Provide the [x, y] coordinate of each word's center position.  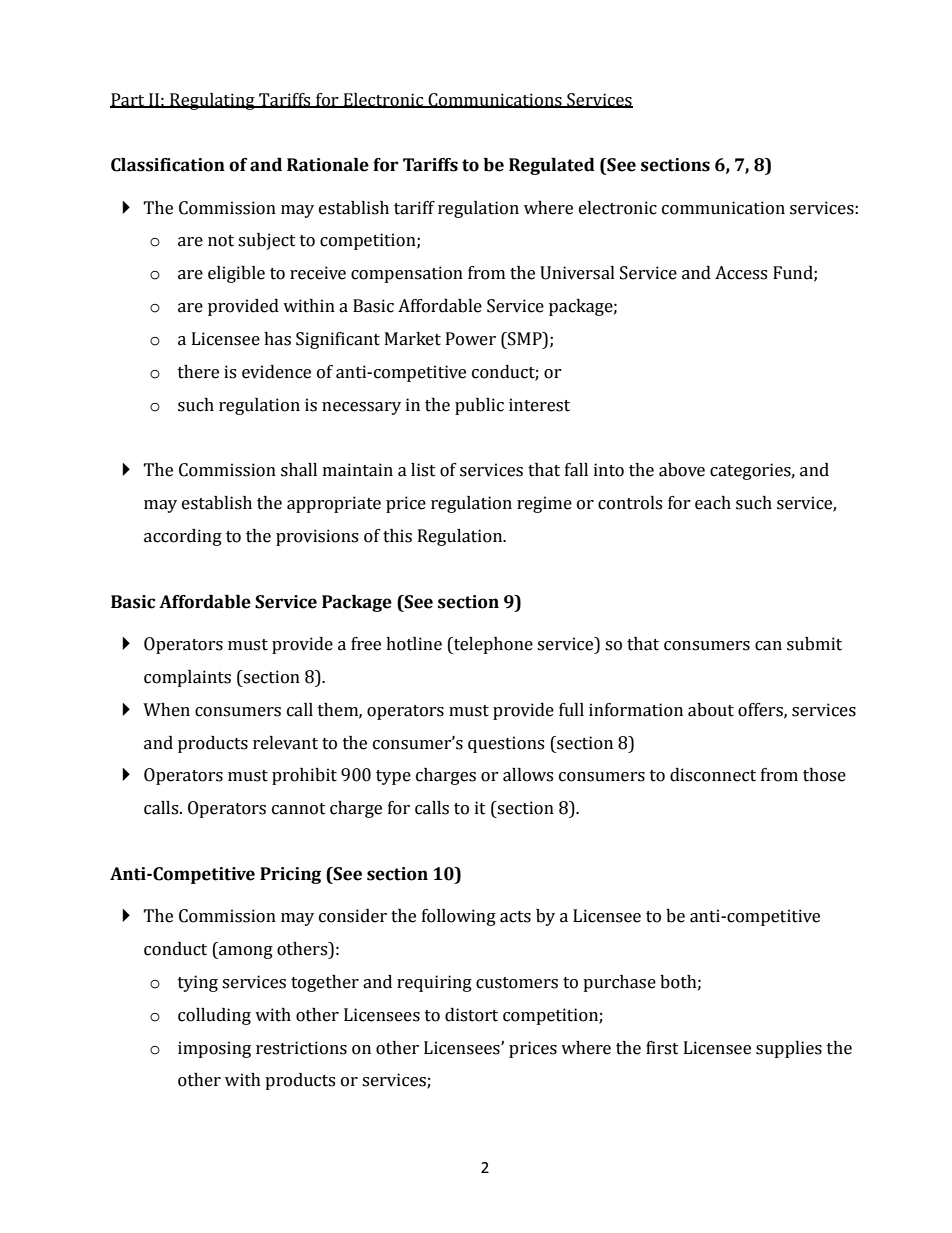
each [713, 503]
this [397, 536]
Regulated [552, 166]
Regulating [212, 101]
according [183, 537]
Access [741, 273]
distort [471, 1015]
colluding [214, 1016]
